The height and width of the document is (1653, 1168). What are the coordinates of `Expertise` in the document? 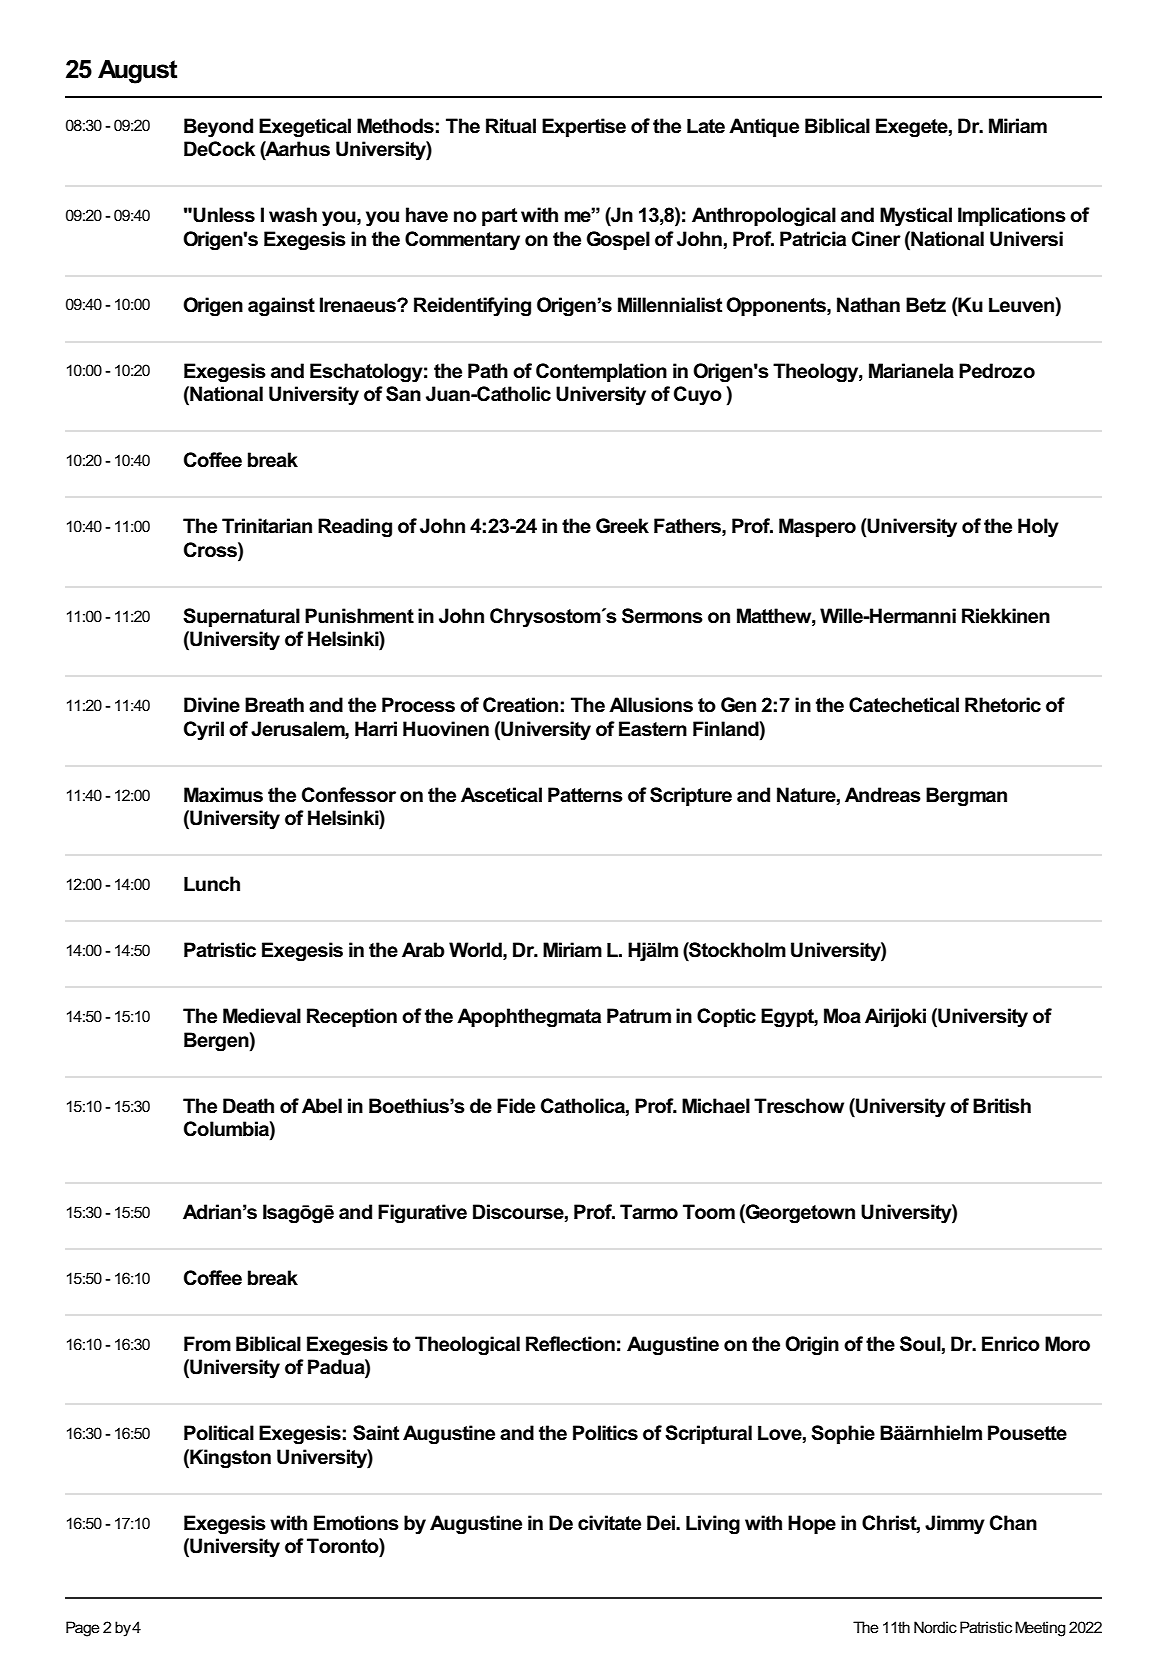 It's located at (584, 127).
